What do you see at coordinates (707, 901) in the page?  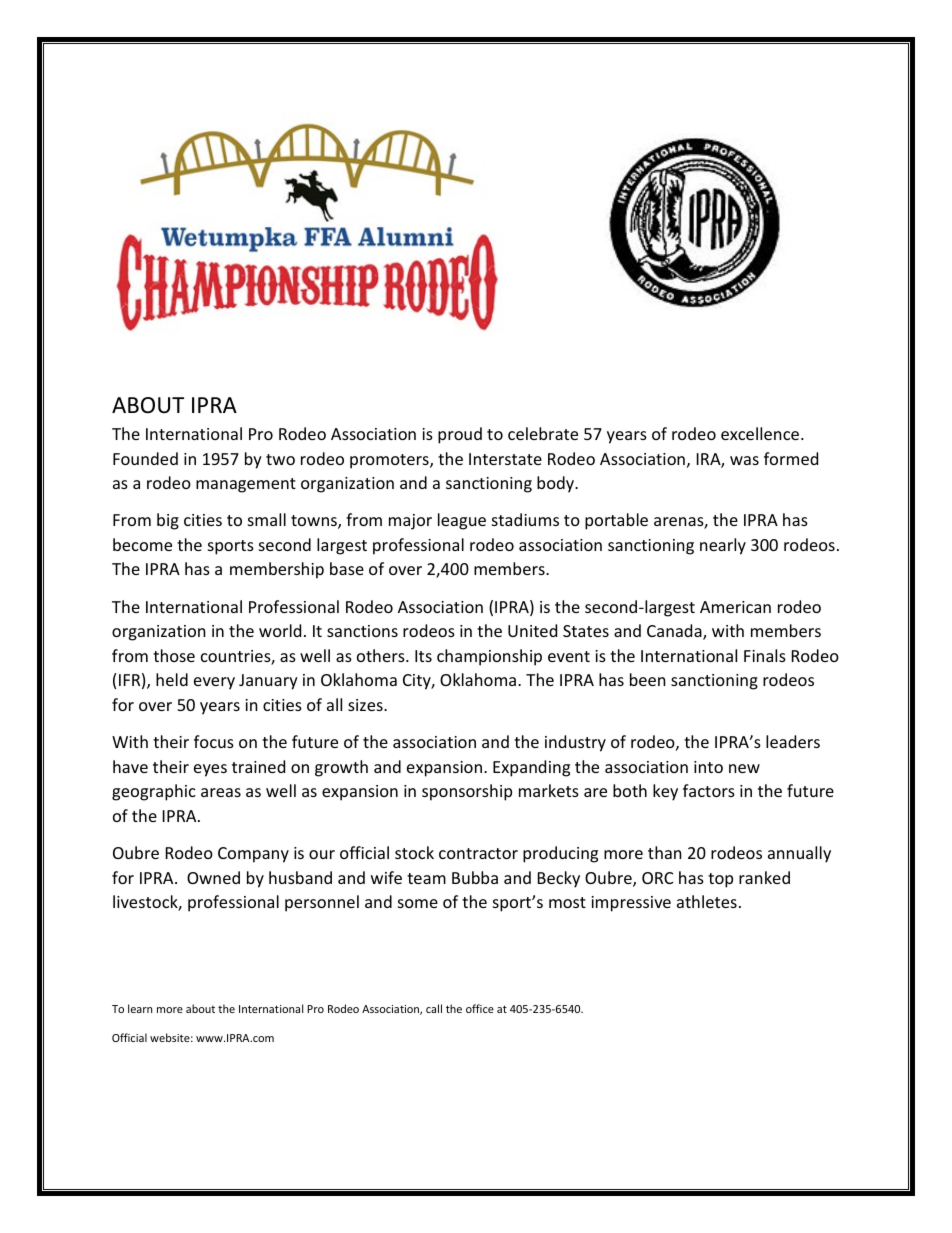 I see `athletes` at bounding box center [707, 901].
